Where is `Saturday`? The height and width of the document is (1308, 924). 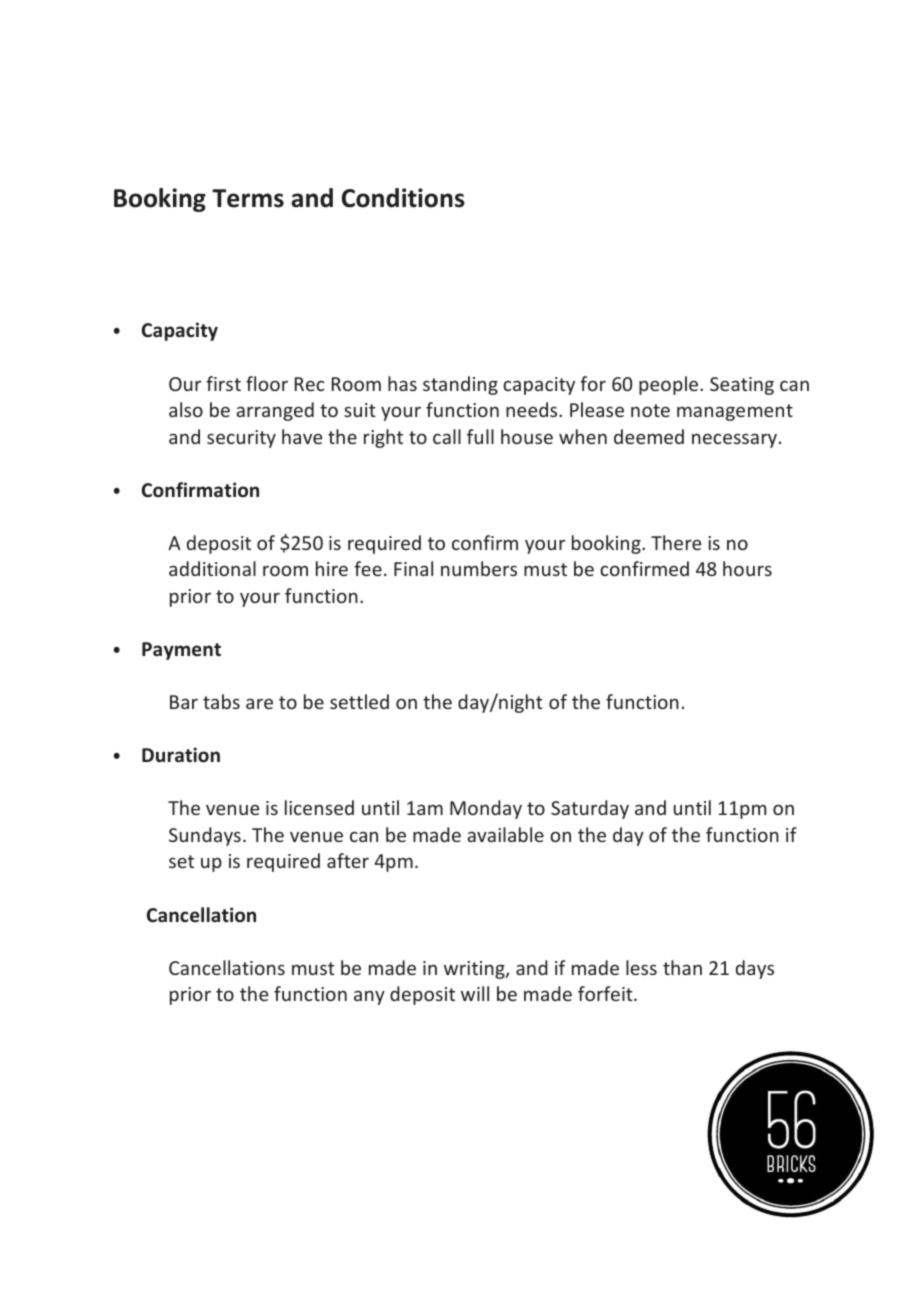
Saturday is located at coordinates (590, 809).
